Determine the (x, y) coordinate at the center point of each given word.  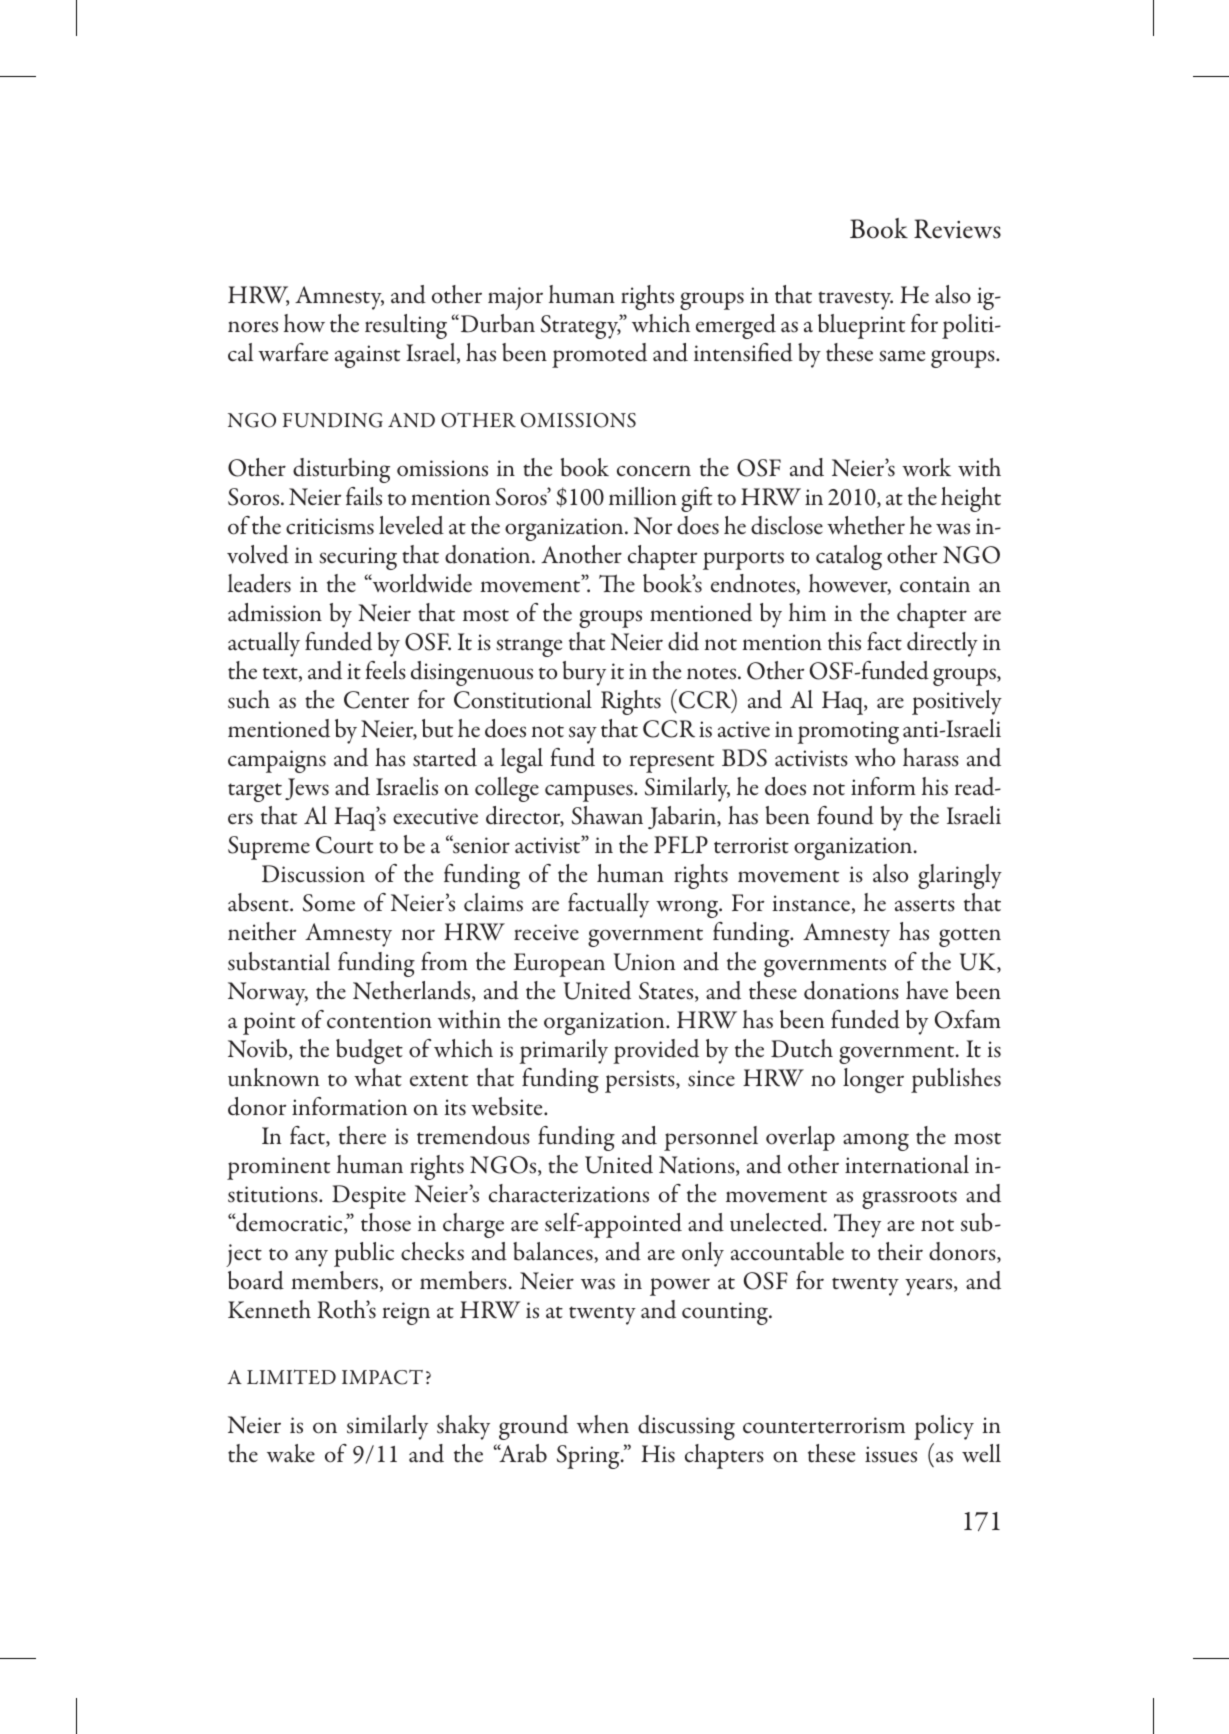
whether (866, 525)
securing (358, 558)
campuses (590, 793)
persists (641, 1081)
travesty (855, 300)
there (362, 1135)
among (876, 1142)
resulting (406, 326)
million (643, 496)
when (603, 1424)
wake (291, 1453)
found (845, 815)
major (515, 298)
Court (344, 845)
